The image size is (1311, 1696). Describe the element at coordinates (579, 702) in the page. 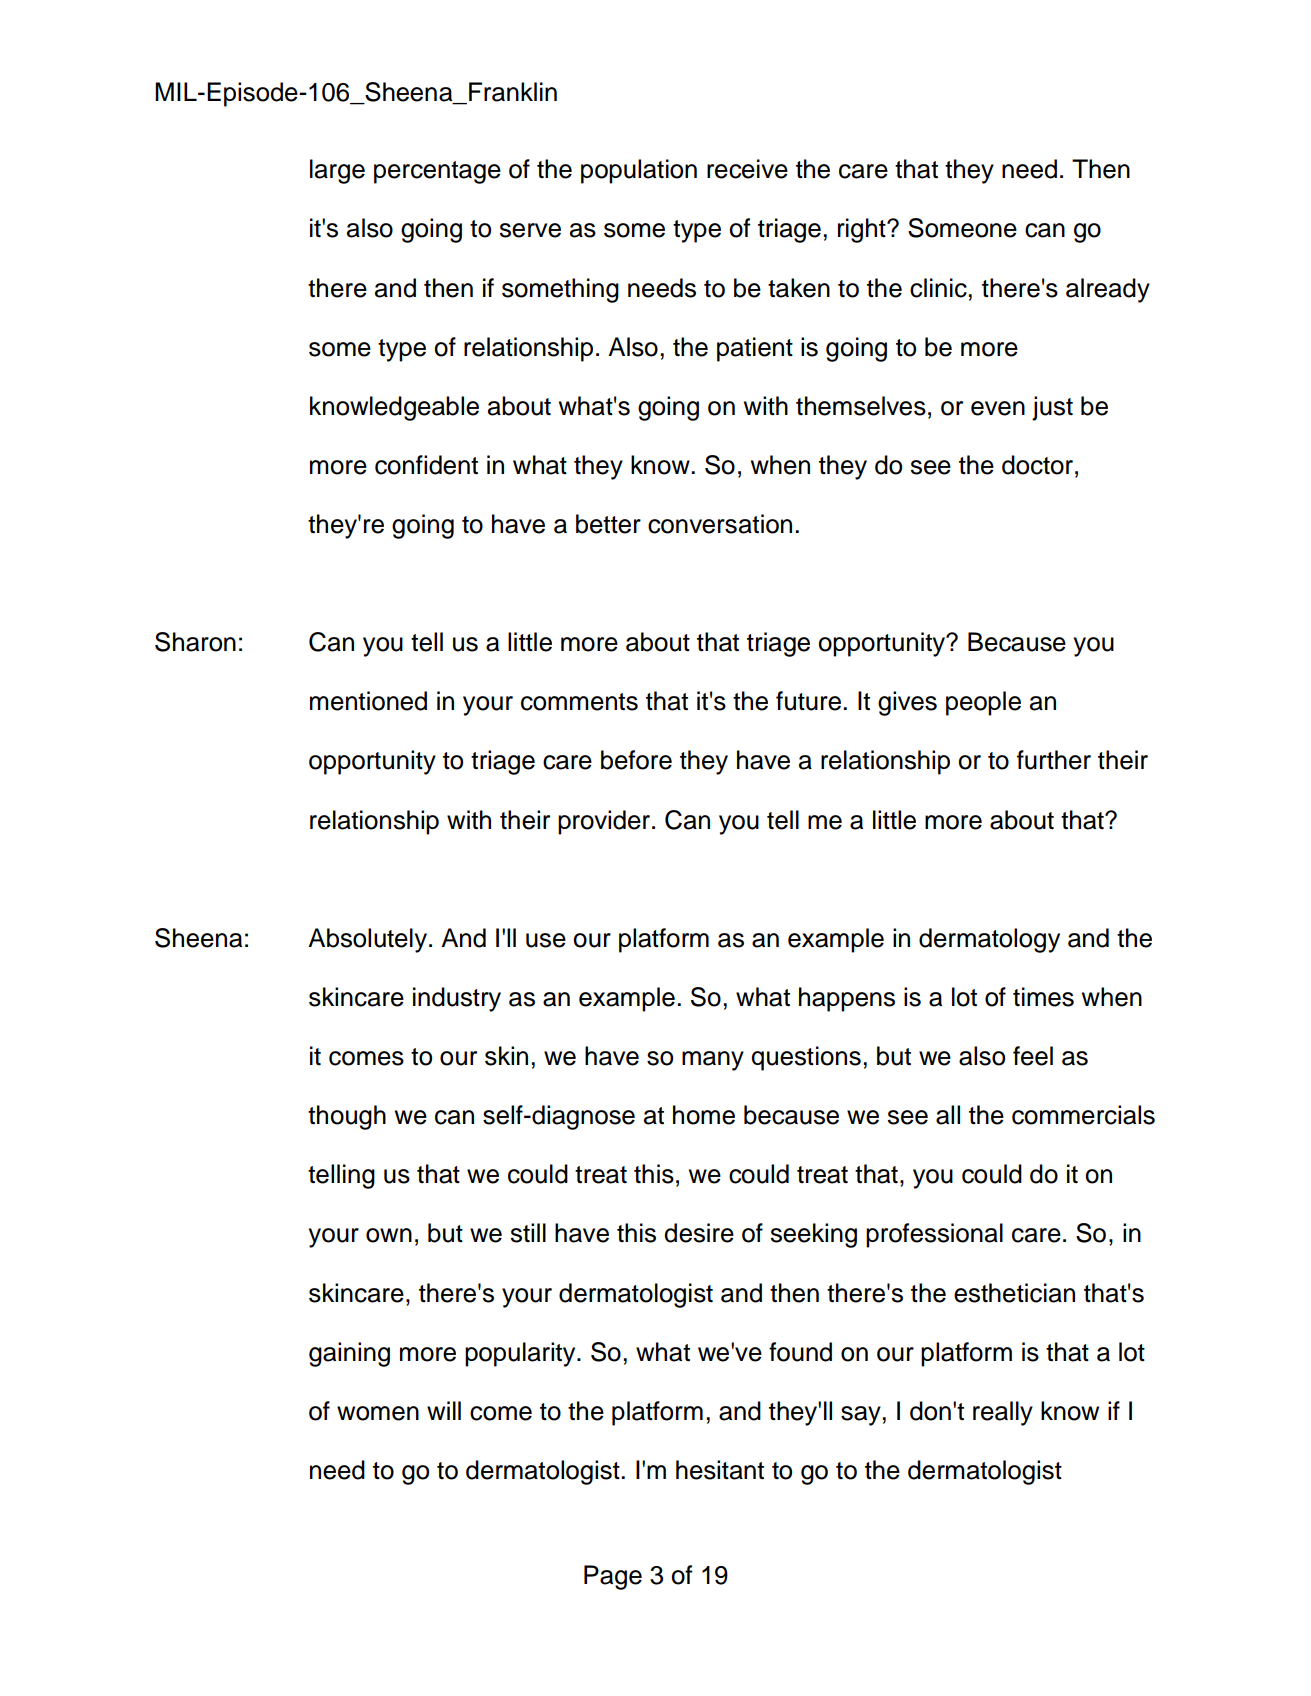

I see `comments` at that location.
